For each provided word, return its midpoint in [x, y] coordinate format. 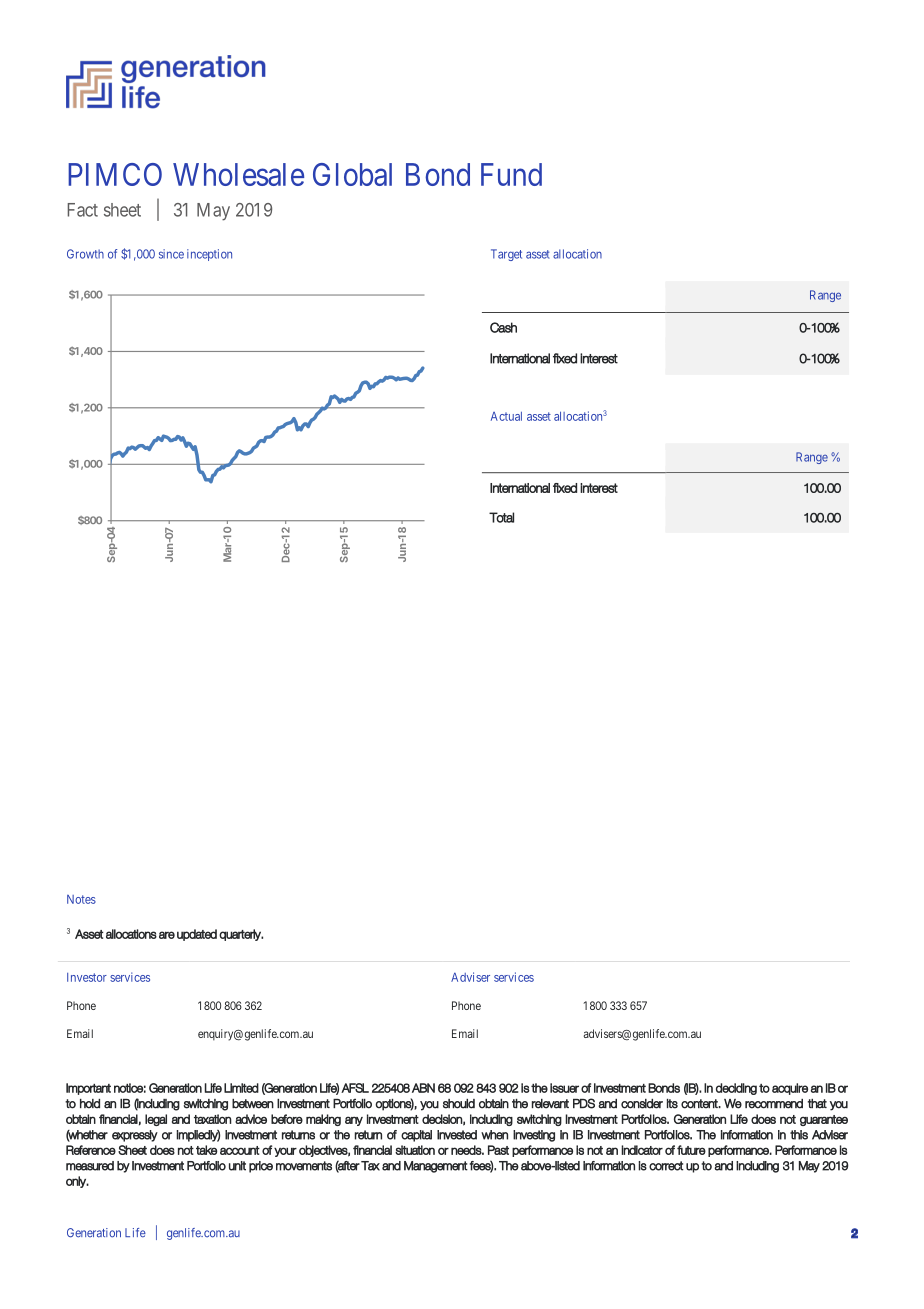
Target [506, 255]
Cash [503, 327]
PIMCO [115, 174]
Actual [506, 416]
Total [501, 517]
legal [156, 1120]
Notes [81, 899]
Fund [511, 174]
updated [197, 935]
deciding [736, 1089]
